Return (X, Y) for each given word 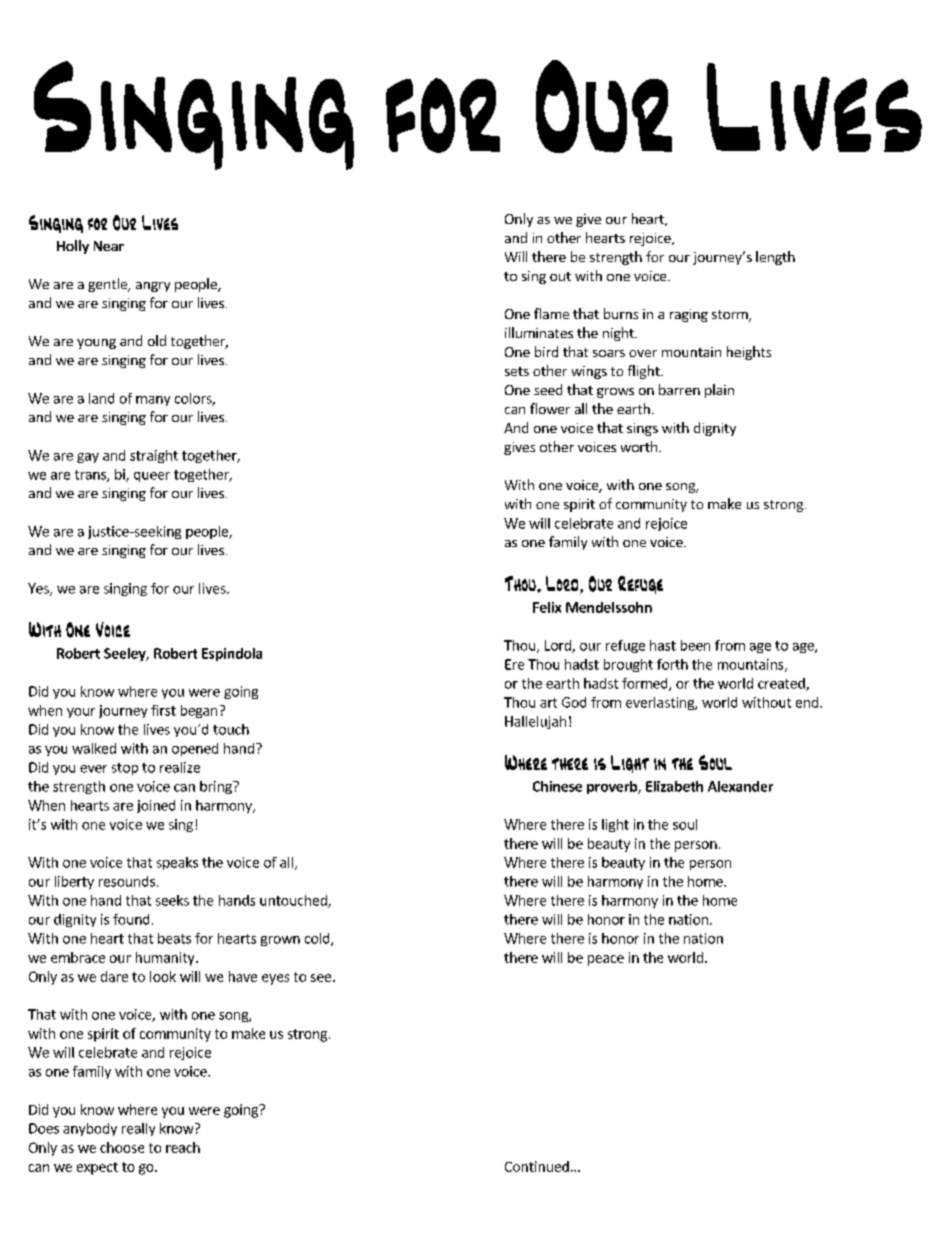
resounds (127, 881)
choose (122, 1147)
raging (689, 315)
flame (551, 313)
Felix (547, 607)
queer (152, 477)
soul (685, 824)
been (695, 645)
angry (153, 287)
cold (318, 939)
